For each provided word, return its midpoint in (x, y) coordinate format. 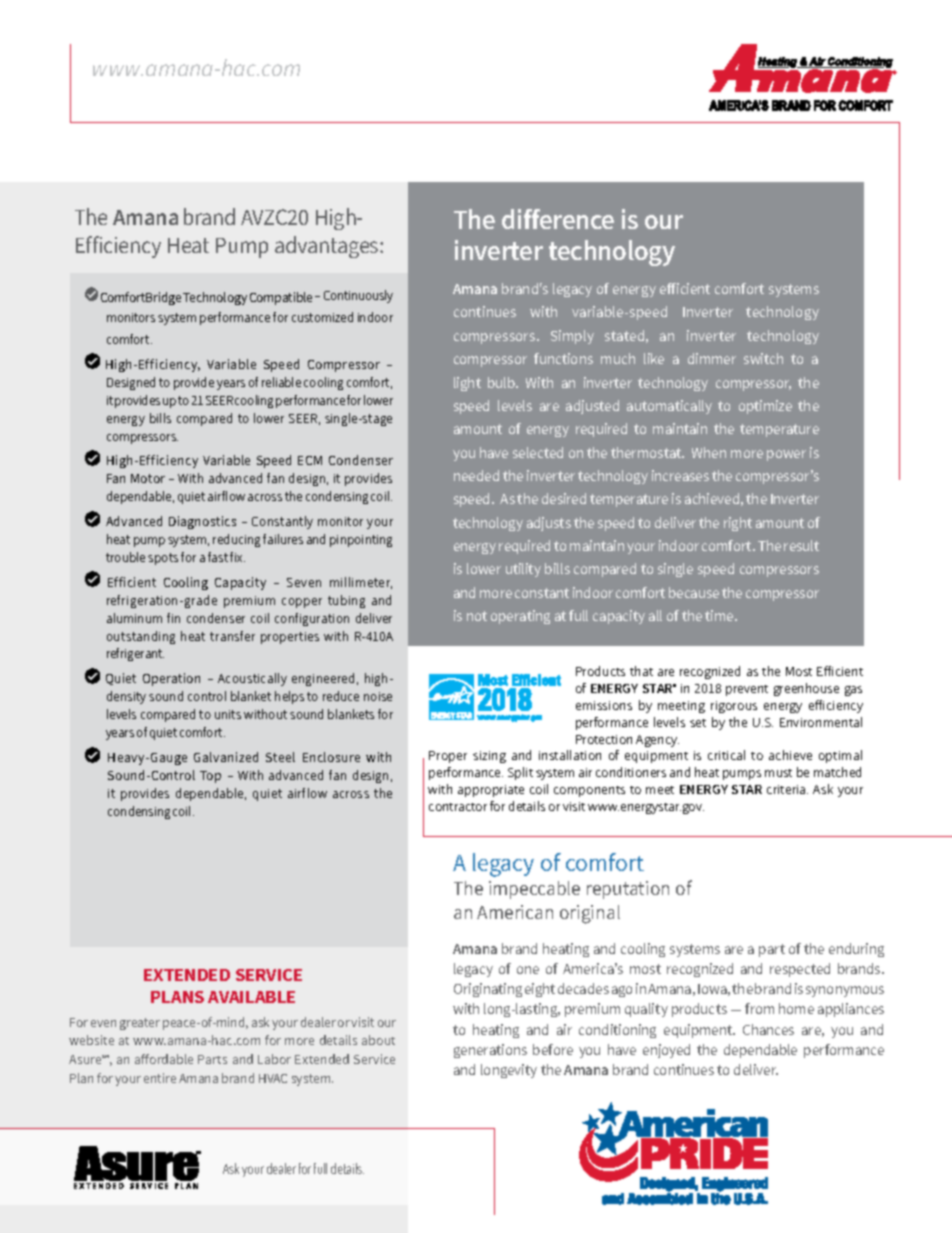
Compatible (281, 298)
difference (558, 219)
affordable (164, 1059)
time (720, 615)
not (477, 616)
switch (763, 358)
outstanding (141, 637)
